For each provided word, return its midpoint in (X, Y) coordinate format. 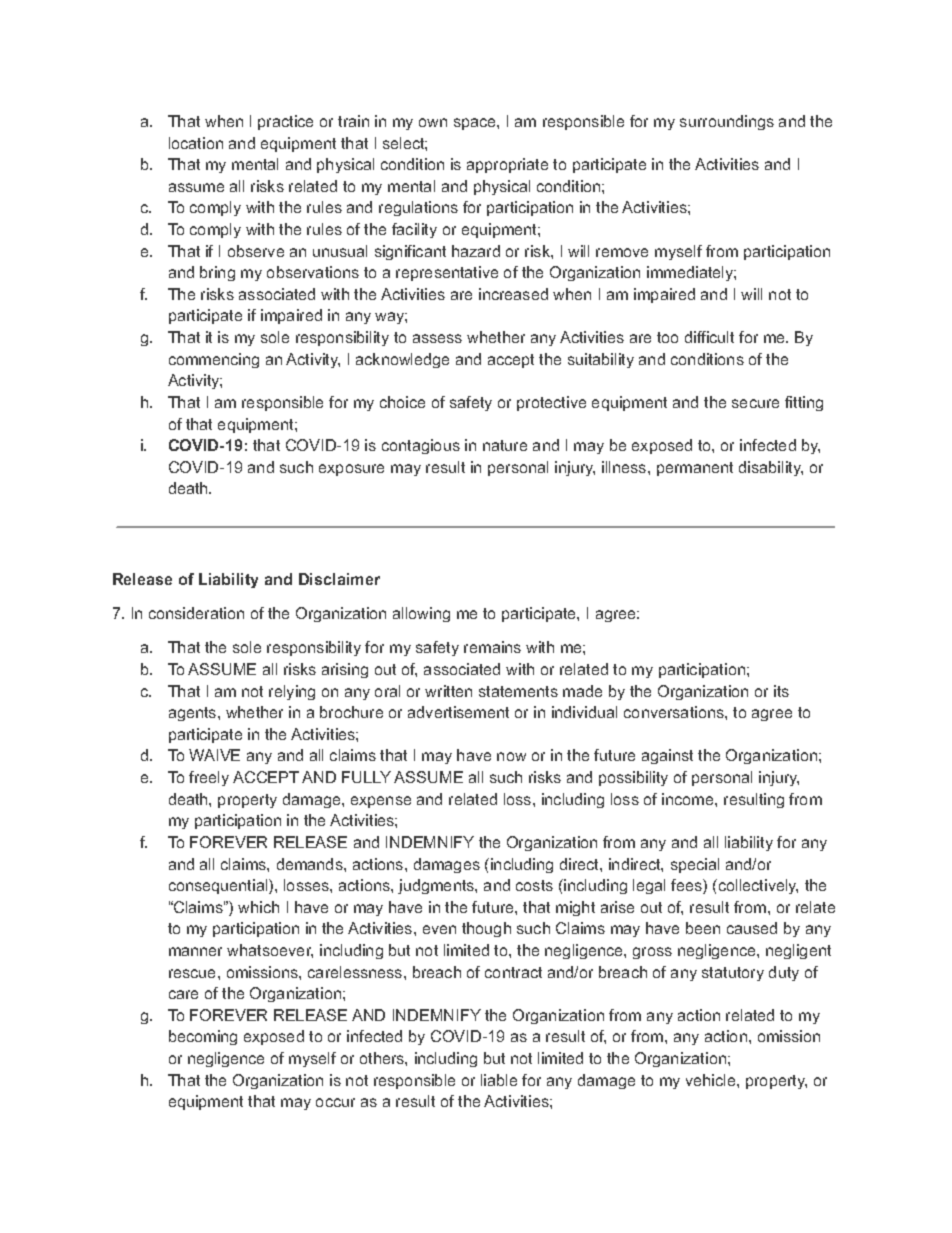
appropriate (507, 165)
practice (285, 122)
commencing (214, 360)
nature (505, 445)
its (781, 691)
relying (292, 692)
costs (534, 885)
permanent (695, 469)
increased (513, 294)
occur (335, 1102)
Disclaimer (339, 579)
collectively (757, 886)
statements (518, 691)
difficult (709, 337)
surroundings (727, 122)
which (258, 907)
